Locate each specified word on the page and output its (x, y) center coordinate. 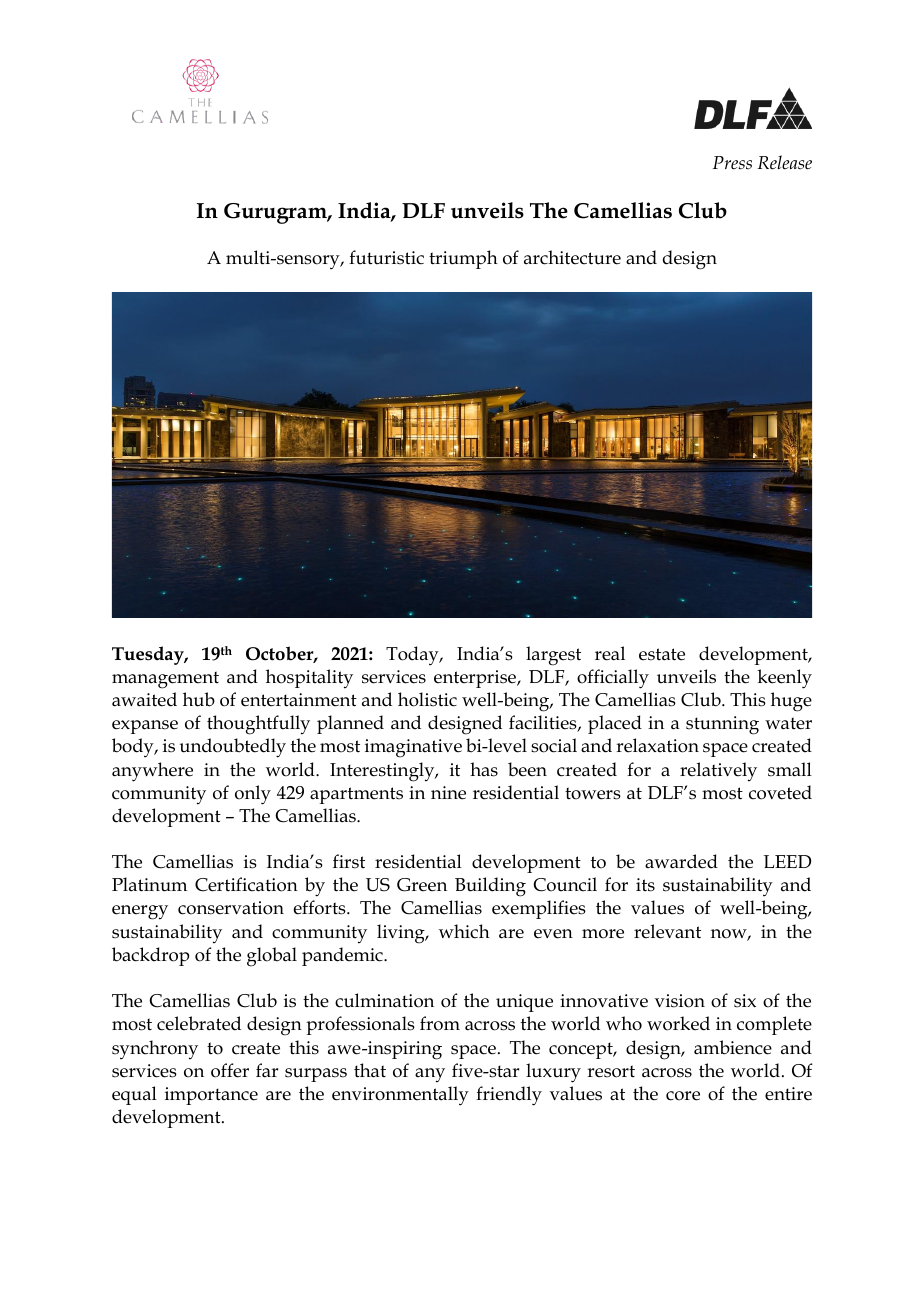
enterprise (476, 679)
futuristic (386, 257)
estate (662, 654)
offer (230, 1070)
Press (732, 163)
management (165, 680)
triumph (463, 259)
